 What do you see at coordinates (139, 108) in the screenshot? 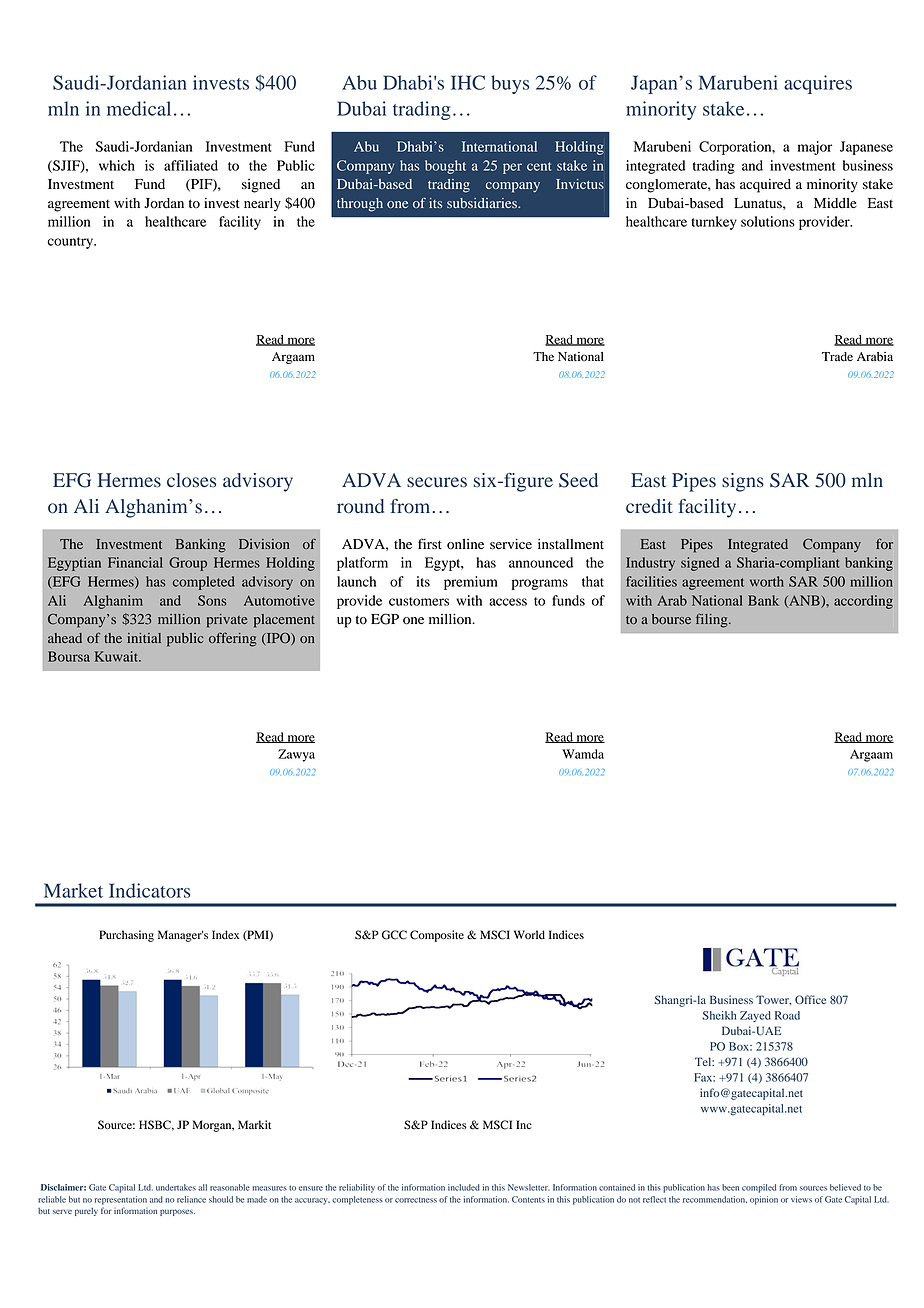
I see `medical` at bounding box center [139, 108].
